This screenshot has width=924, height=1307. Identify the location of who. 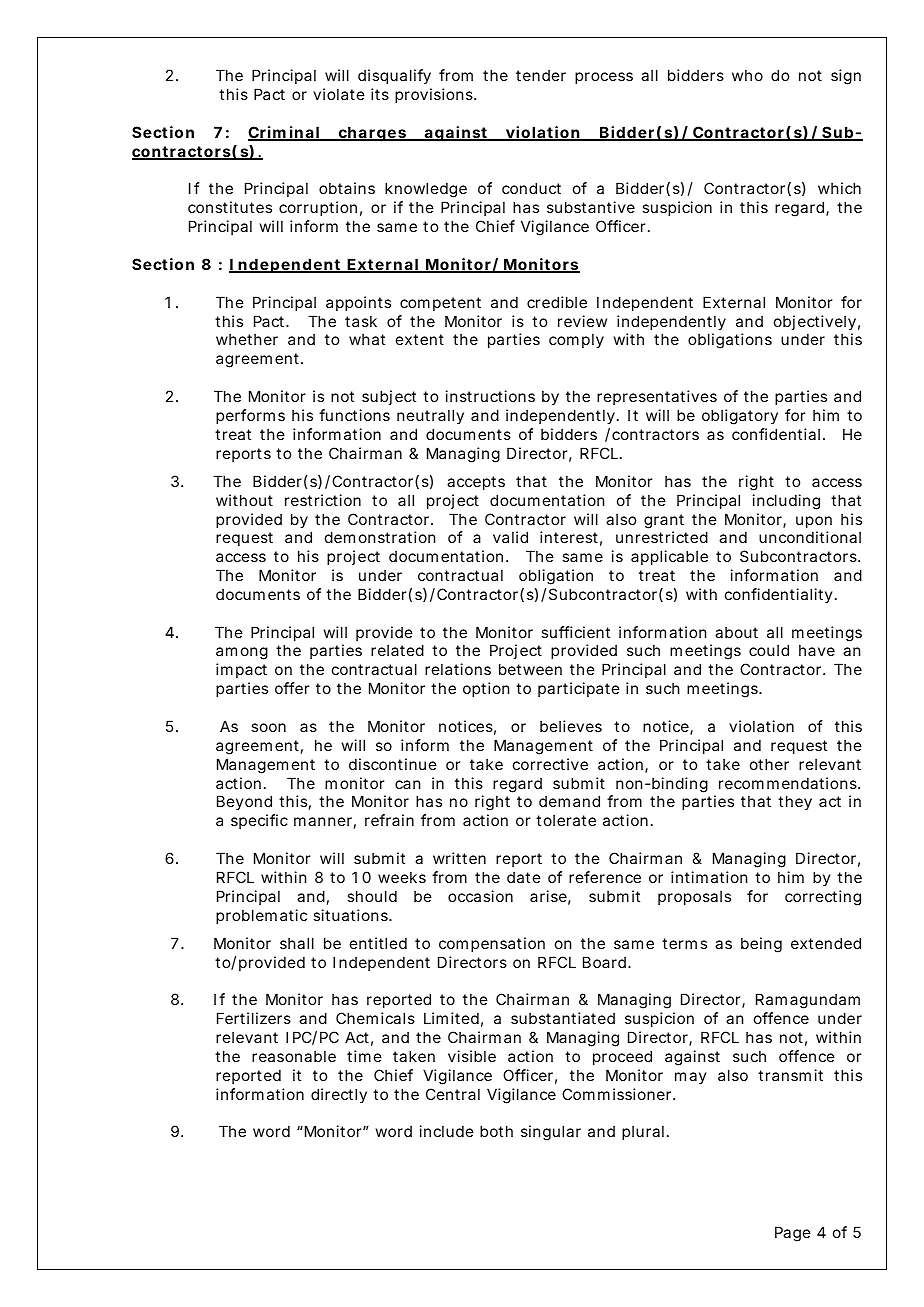
(747, 75).
